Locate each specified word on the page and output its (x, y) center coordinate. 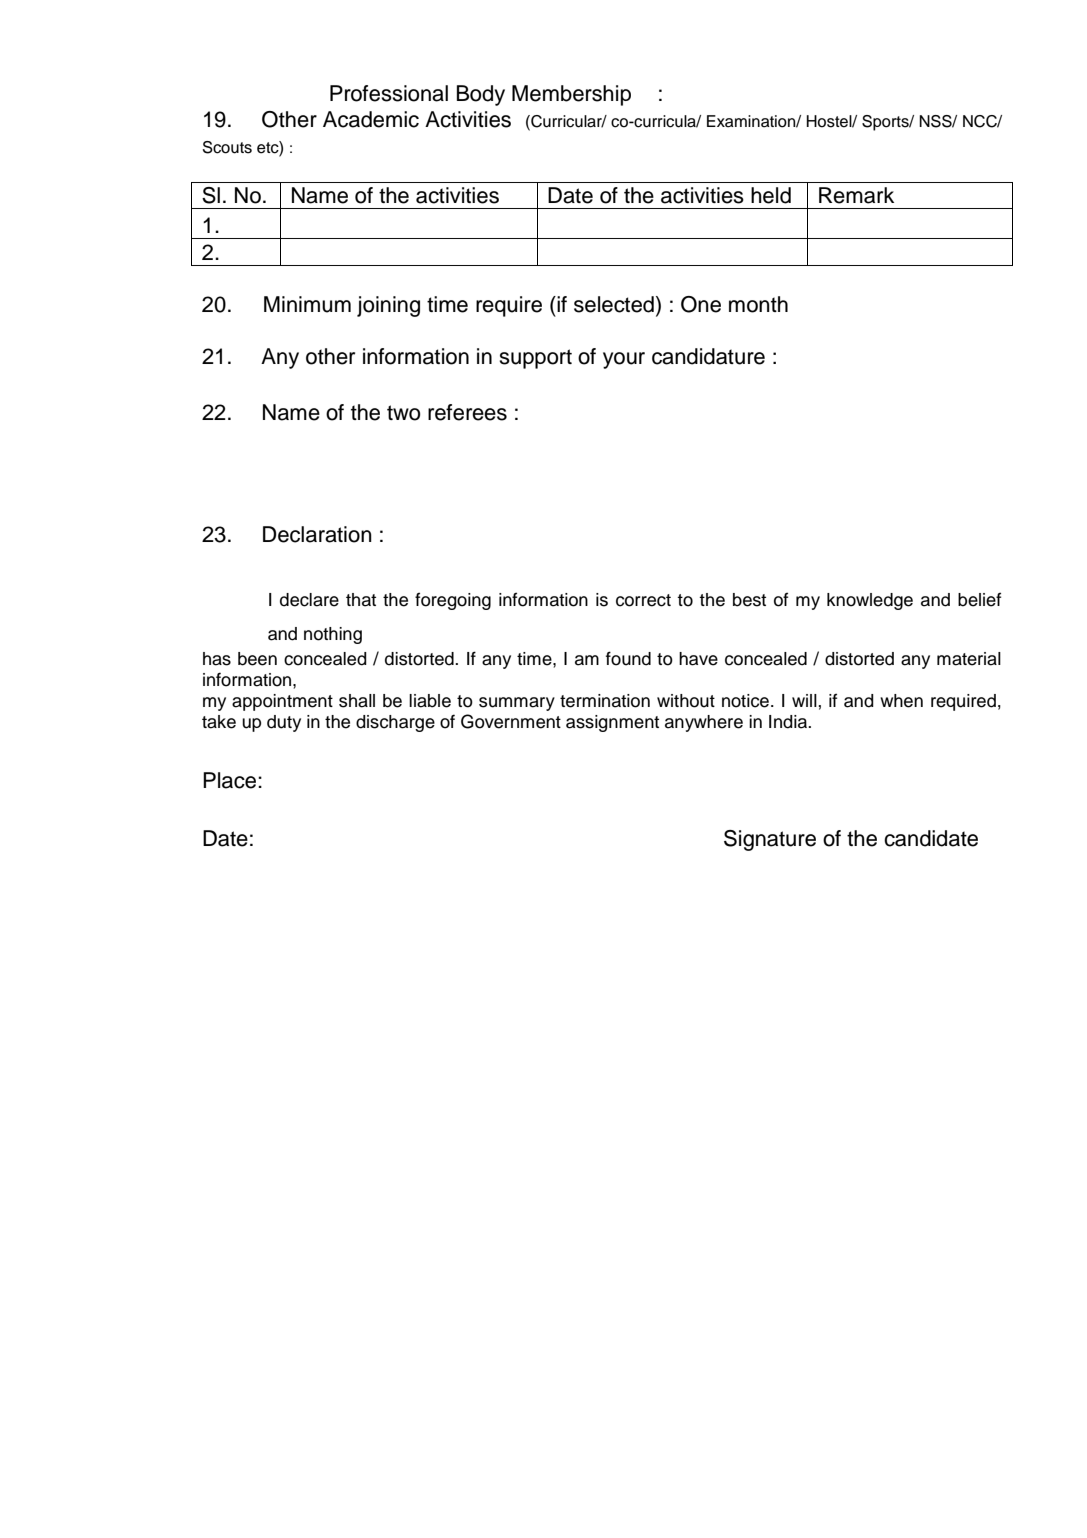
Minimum (307, 304)
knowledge (870, 601)
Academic (371, 119)
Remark (856, 195)
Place (229, 780)
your (624, 360)
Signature (770, 840)
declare (309, 600)
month (758, 304)
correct (643, 600)
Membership (571, 95)
